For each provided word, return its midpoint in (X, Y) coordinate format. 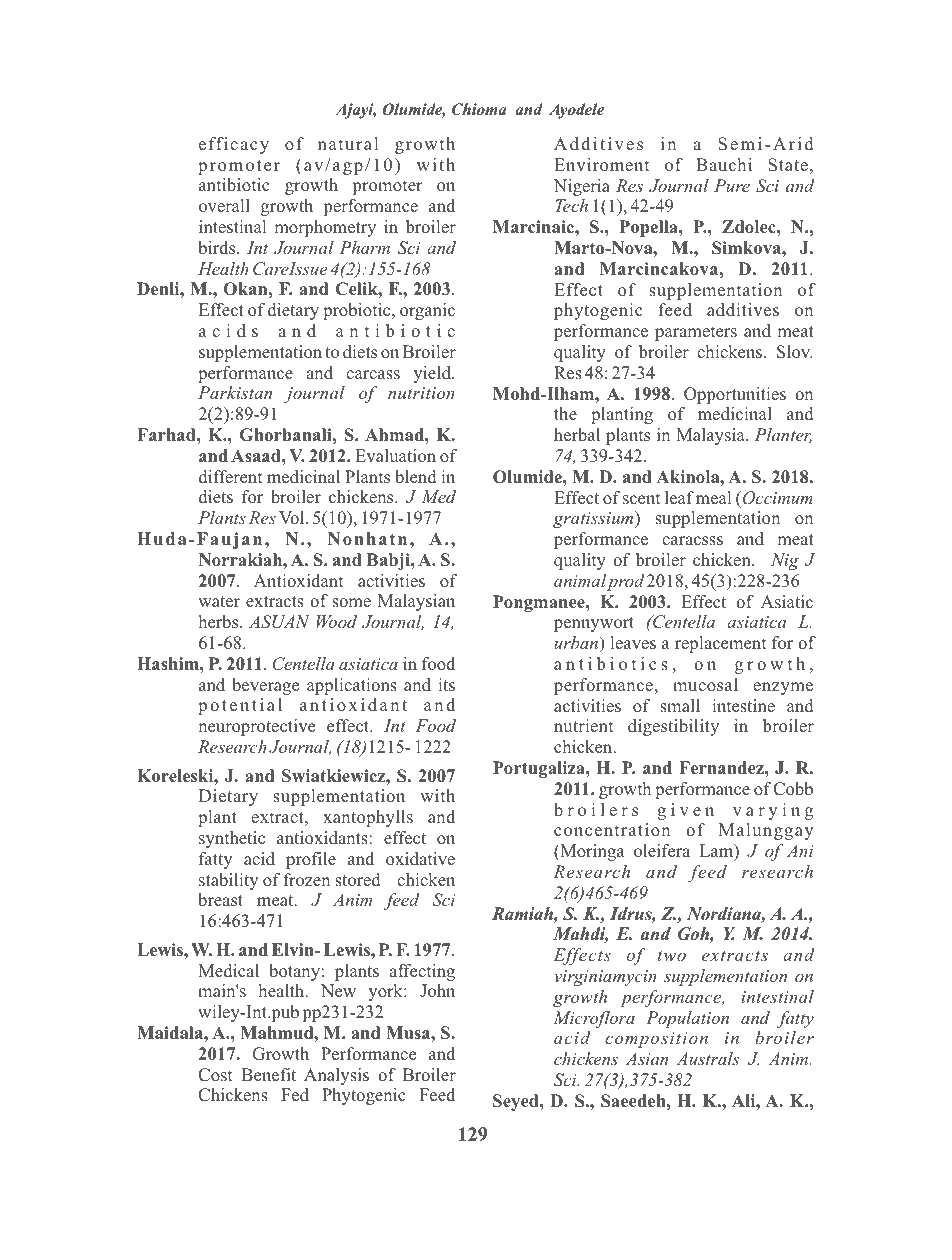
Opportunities (735, 395)
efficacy (234, 145)
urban (577, 642)
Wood (337, 621)
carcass (373, 375)
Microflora (594, 1019)
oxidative (420, 858)
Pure (732, 185)
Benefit (268, 1074)
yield (433, 374)
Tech (571, 205)
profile (311, 860)
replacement (720, 644)
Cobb (793, 789)
